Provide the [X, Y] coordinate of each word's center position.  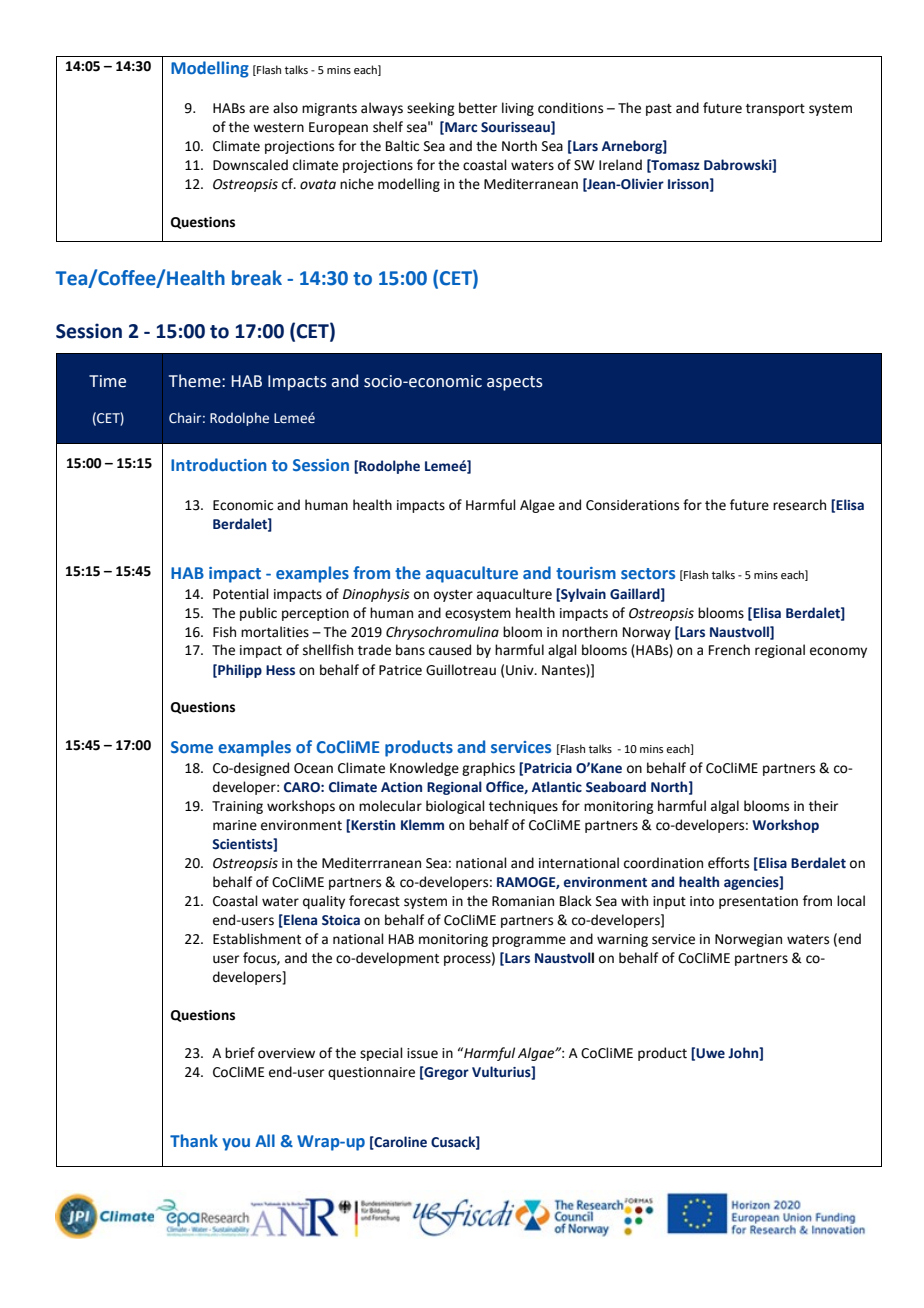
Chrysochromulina [442, 633]
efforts [728, 863]
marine [235, 825]
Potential [241, 594]
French [729, 650]
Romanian [523, 901]
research [799, 505]
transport [775, 110]
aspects [515, 383]
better [478, 108]
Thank [194, 1140]
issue [422, 1053]
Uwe [710, 1053]
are [259, 109]
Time [107, 381]
